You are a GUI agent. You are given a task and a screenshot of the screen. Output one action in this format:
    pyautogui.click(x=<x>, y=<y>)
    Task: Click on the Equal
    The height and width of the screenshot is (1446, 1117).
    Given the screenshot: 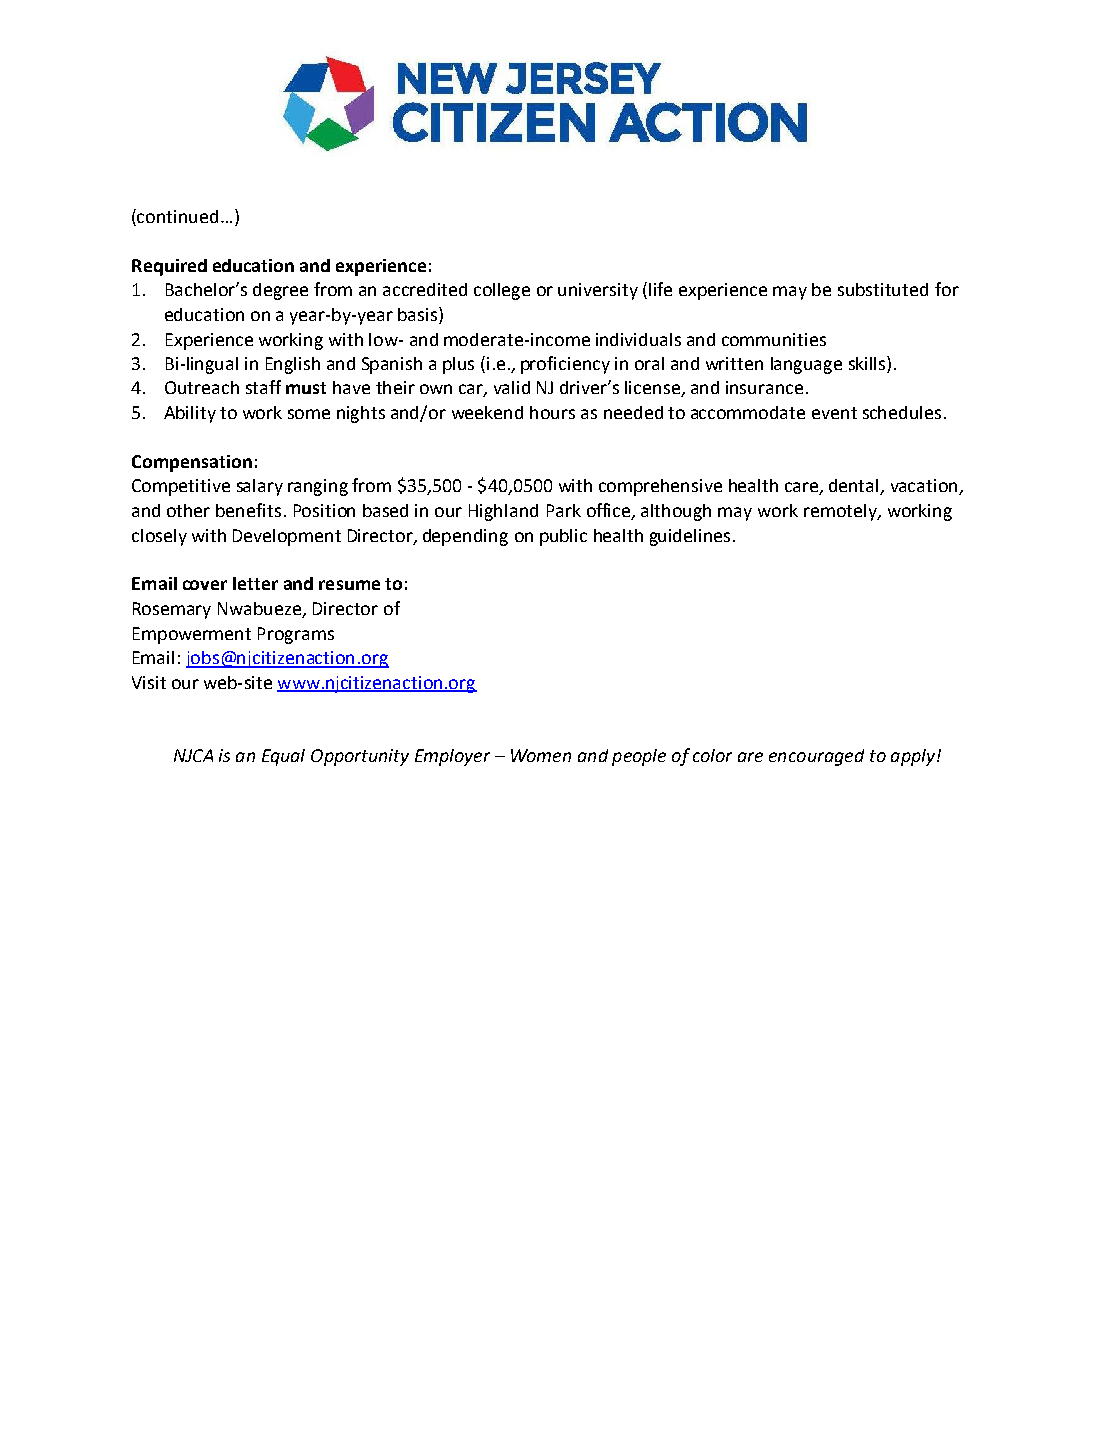 What is the action you would take?
    pyautogui.click(x=283, y=757)
